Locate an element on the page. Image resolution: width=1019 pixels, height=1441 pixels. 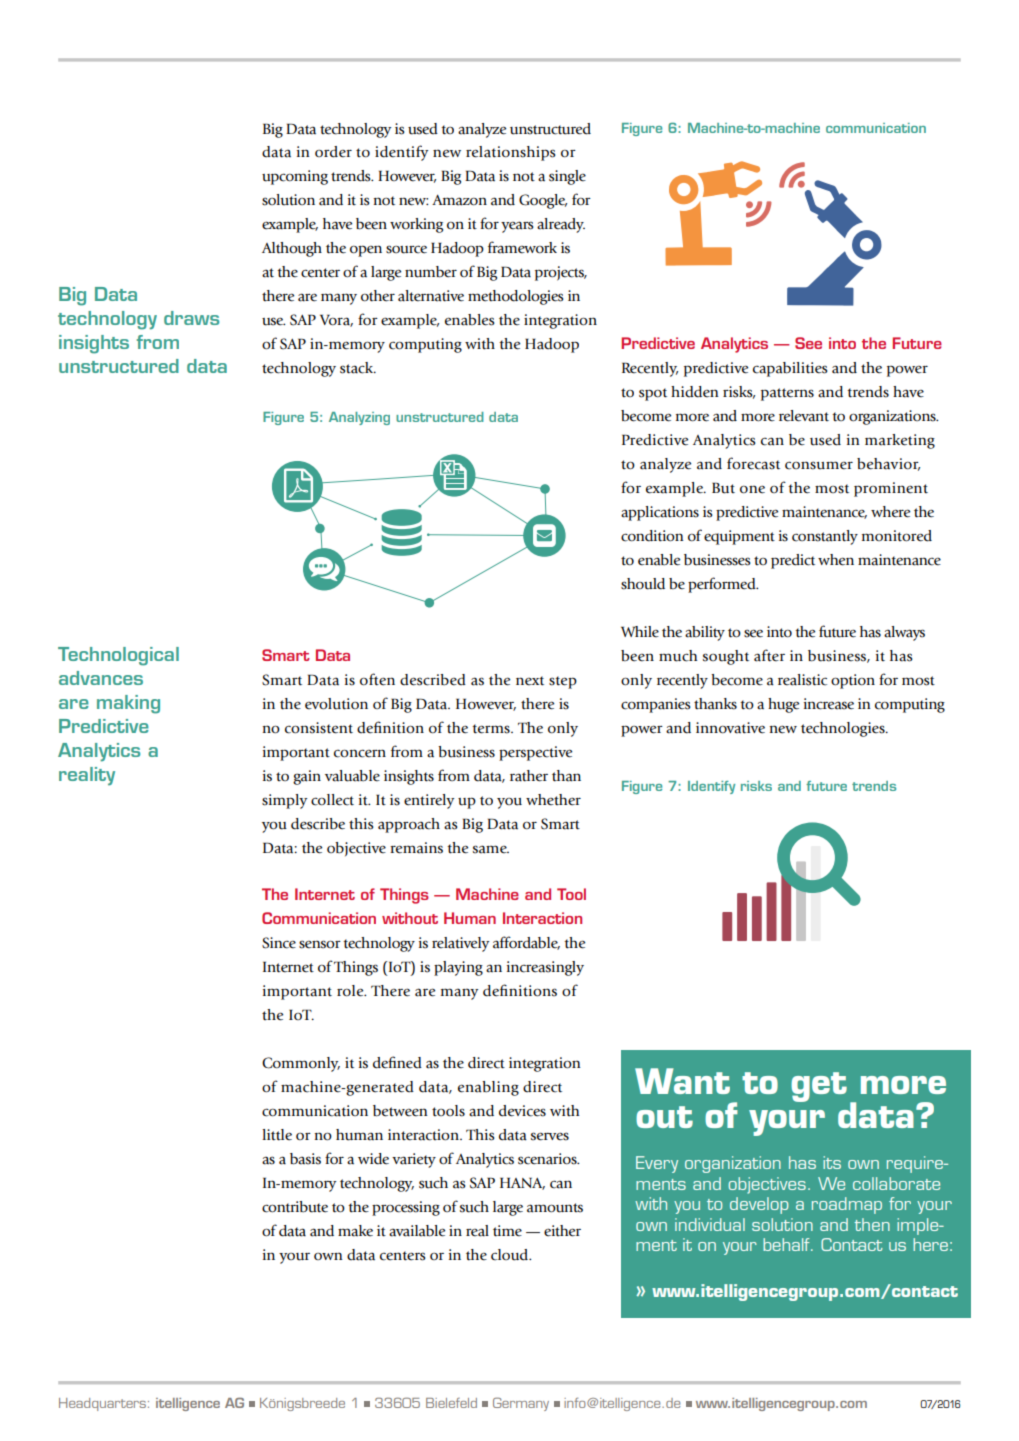
upcoming is located at coordinates (295, 177).
